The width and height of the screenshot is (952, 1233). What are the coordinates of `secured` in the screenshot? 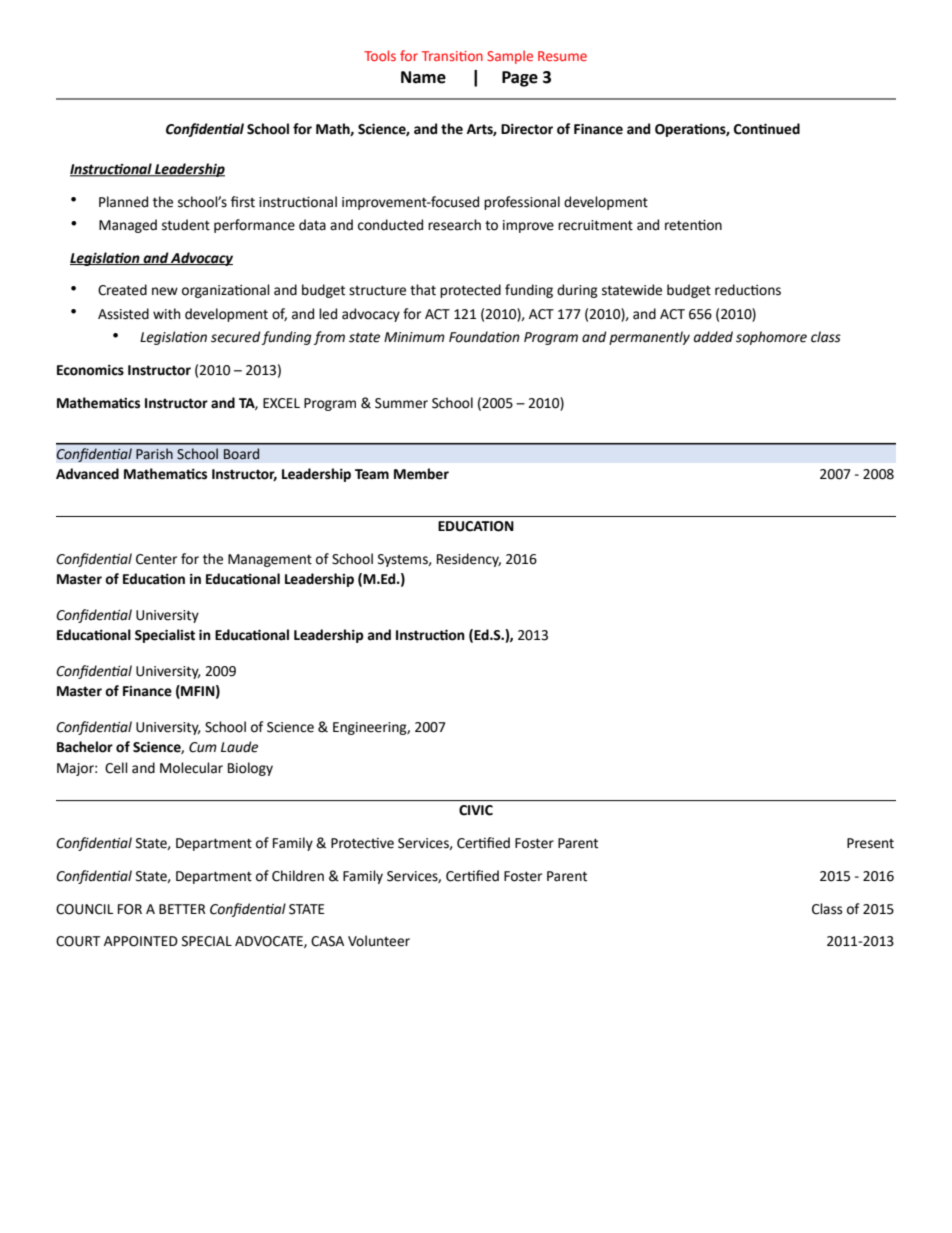 It's located at (235, 337).
